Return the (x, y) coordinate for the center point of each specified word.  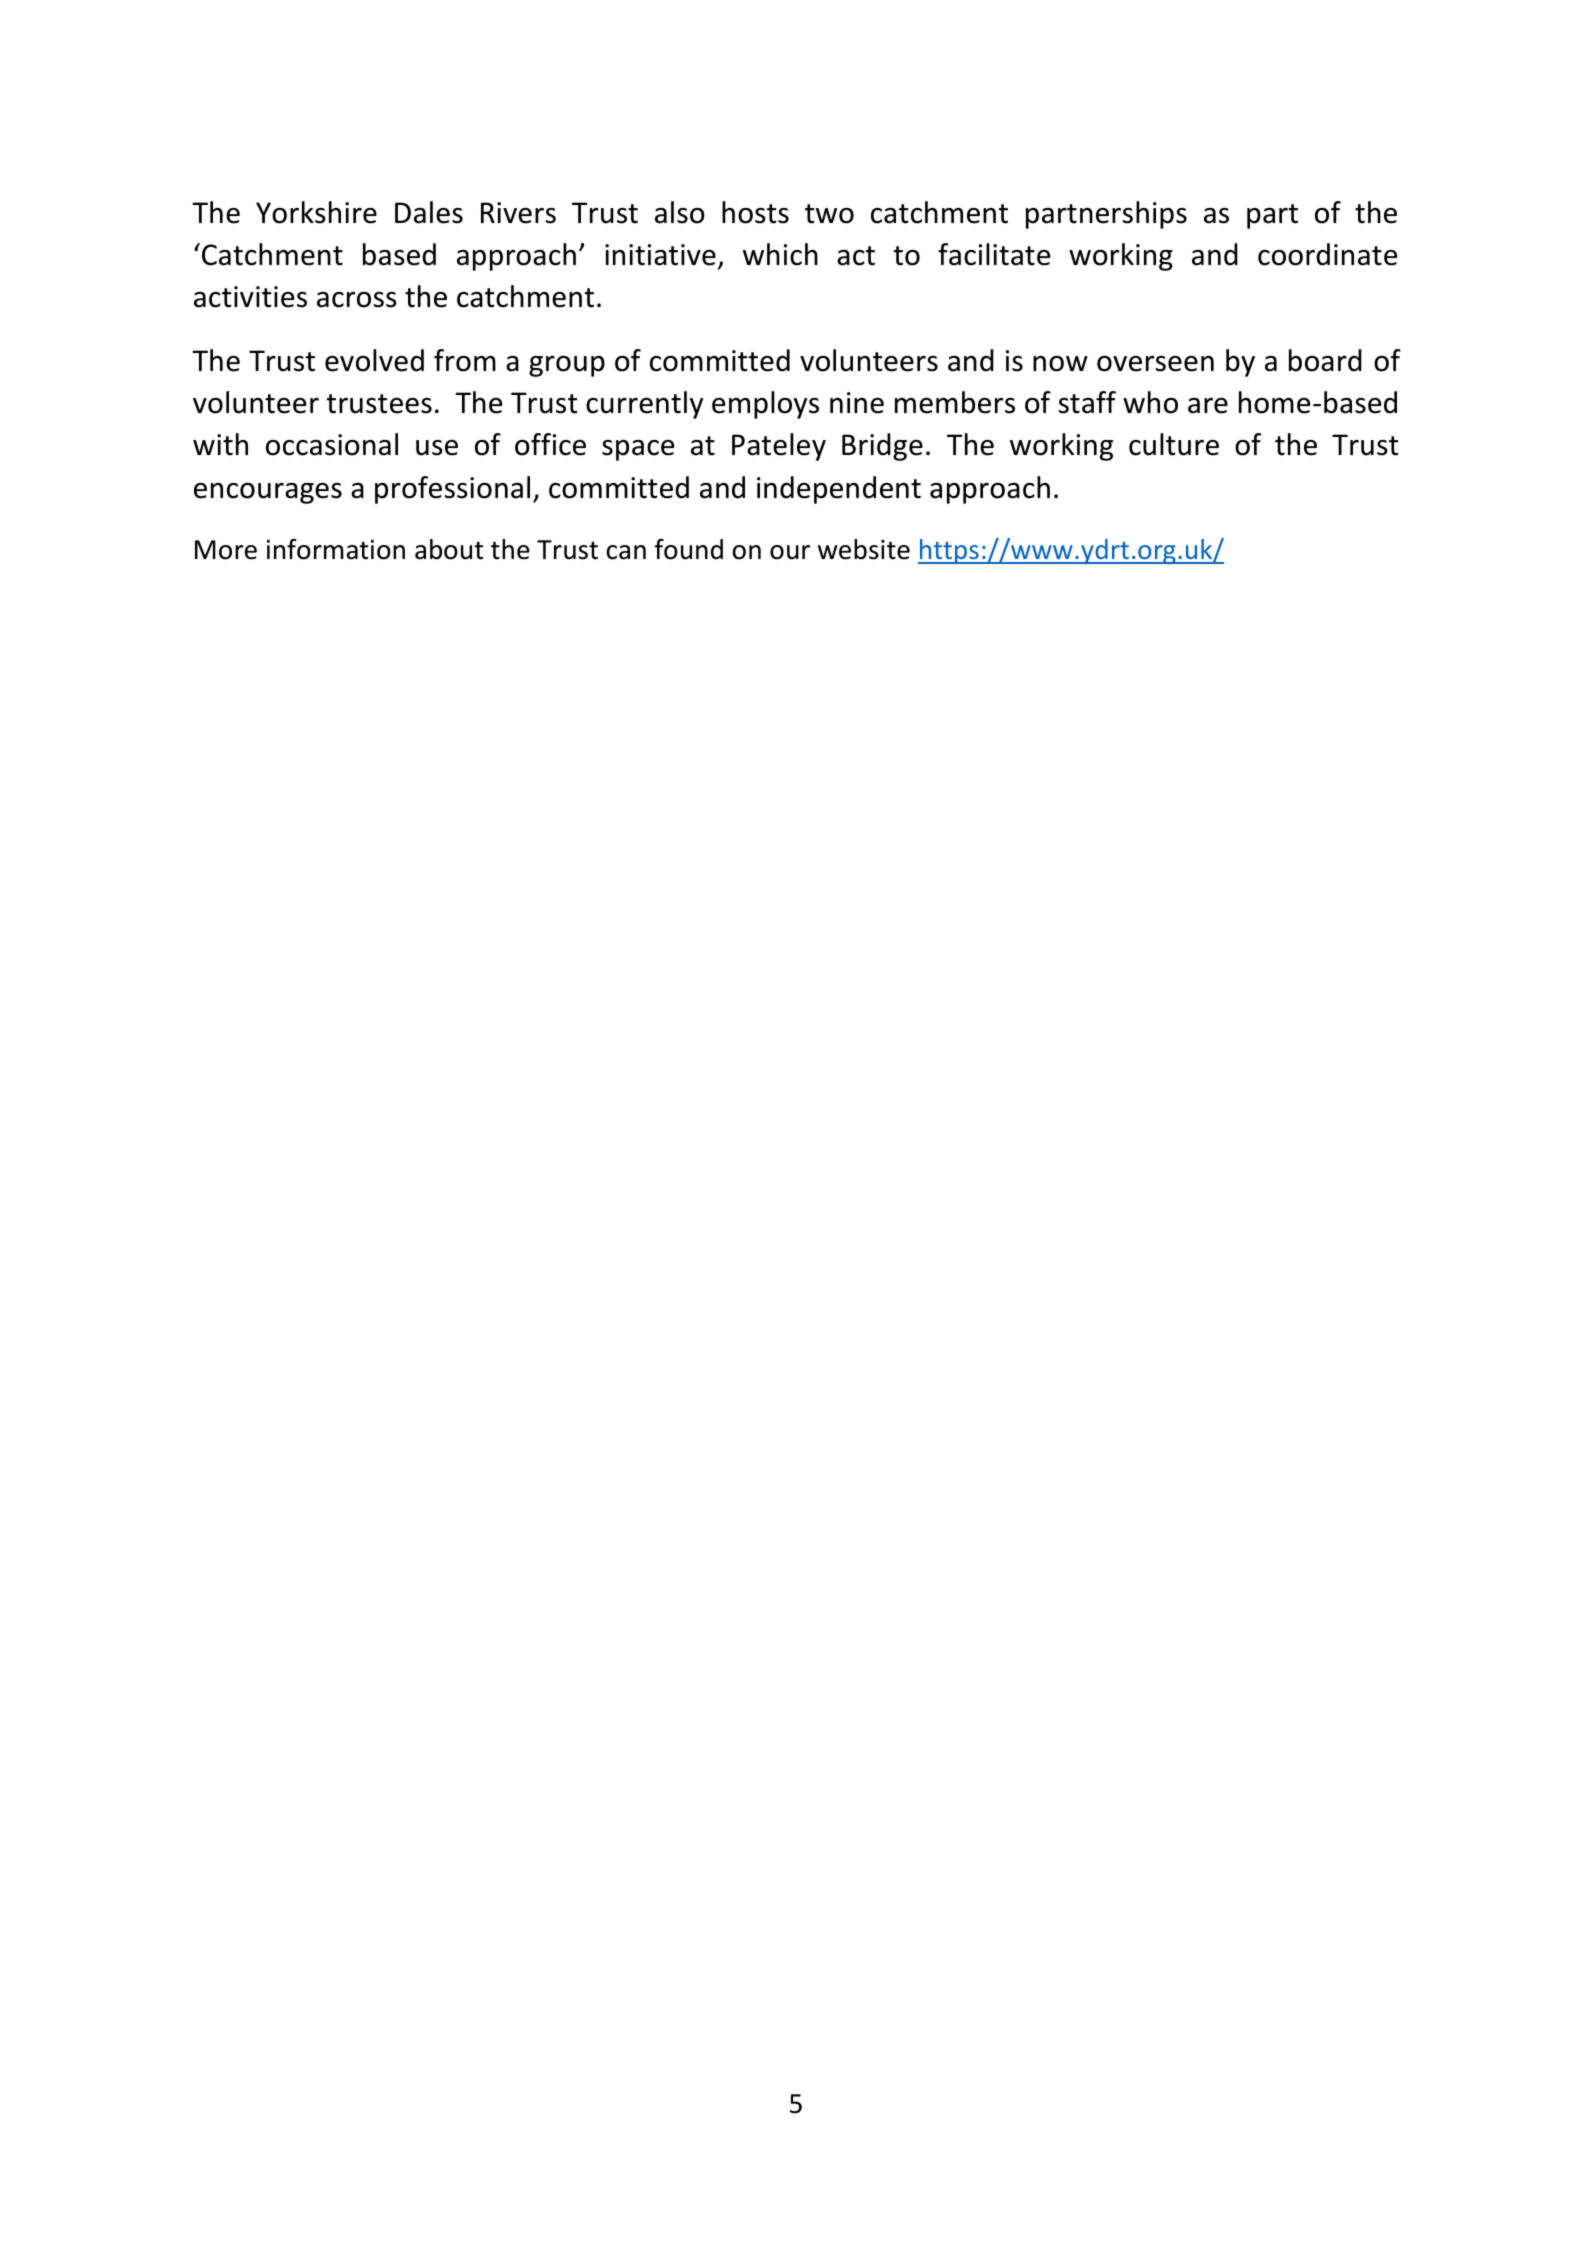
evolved (374, 360)
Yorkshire (316, 212)
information (336, 549)
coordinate (1327, 254)
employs (765, 405)
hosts (755, 212)
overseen (1155, 364)
